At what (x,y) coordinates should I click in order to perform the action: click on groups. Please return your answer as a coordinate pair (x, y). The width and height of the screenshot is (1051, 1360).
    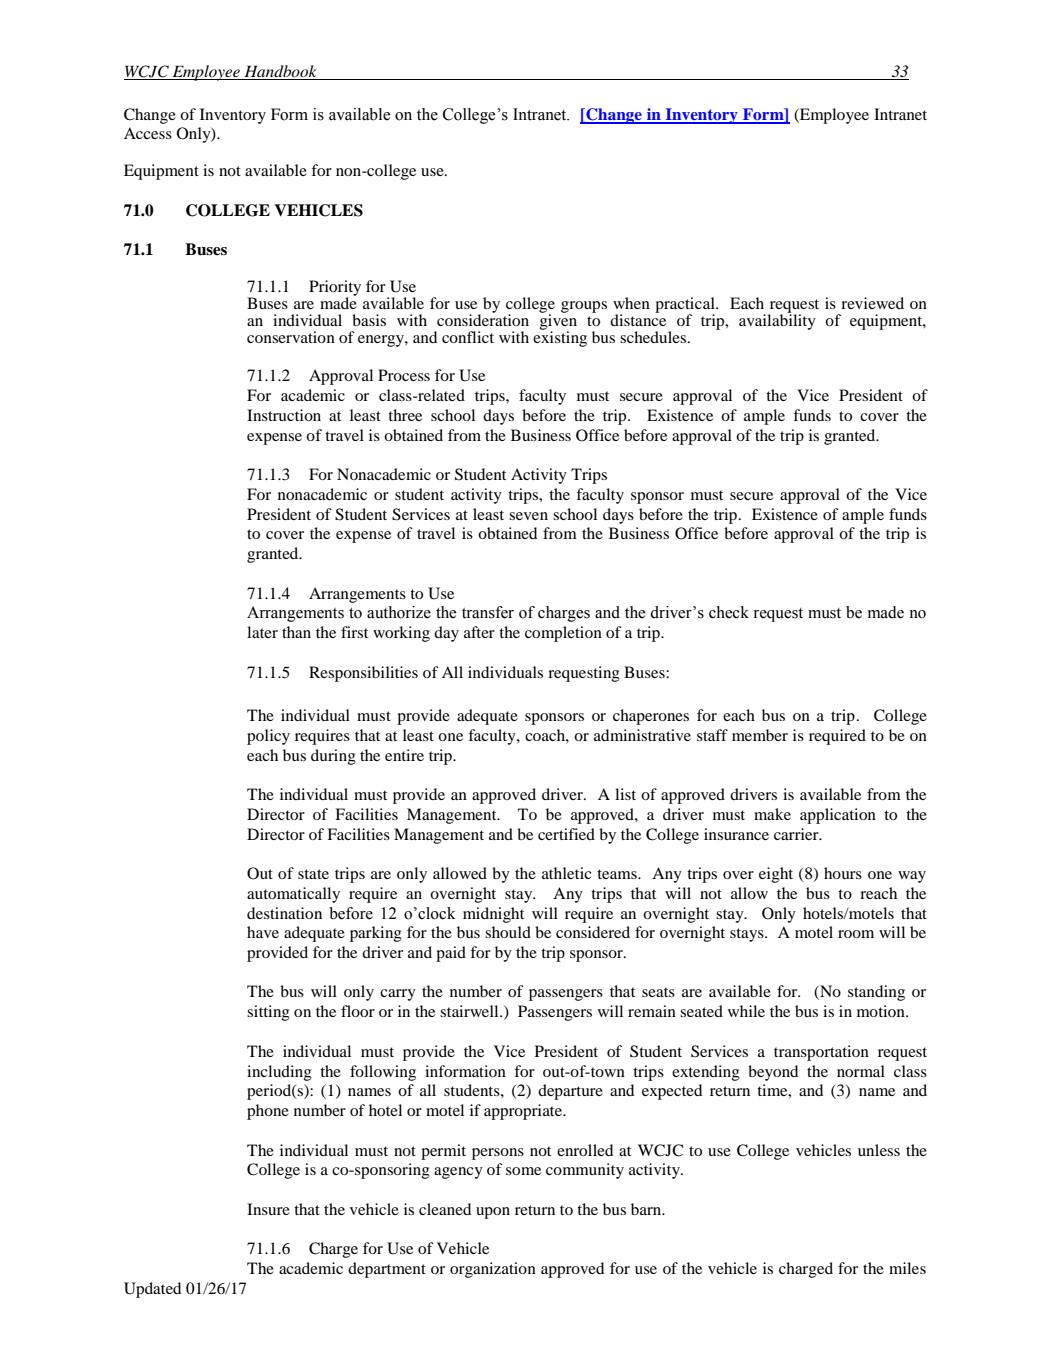
    Looking at the image, I should click on (584, 307).
